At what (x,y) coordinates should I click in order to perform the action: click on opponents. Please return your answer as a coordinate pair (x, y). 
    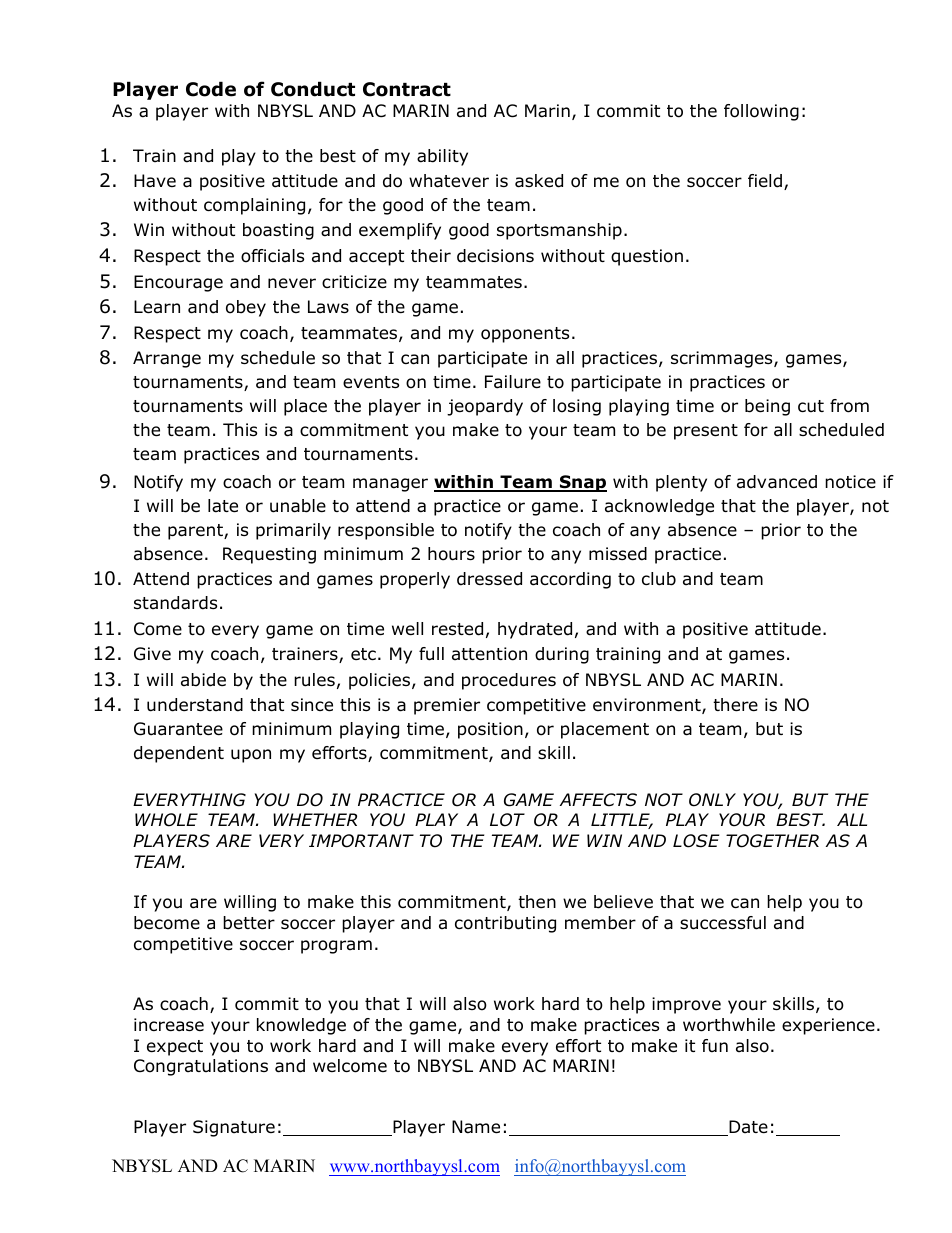
    Looking at the image, I should click on (525, 335).
